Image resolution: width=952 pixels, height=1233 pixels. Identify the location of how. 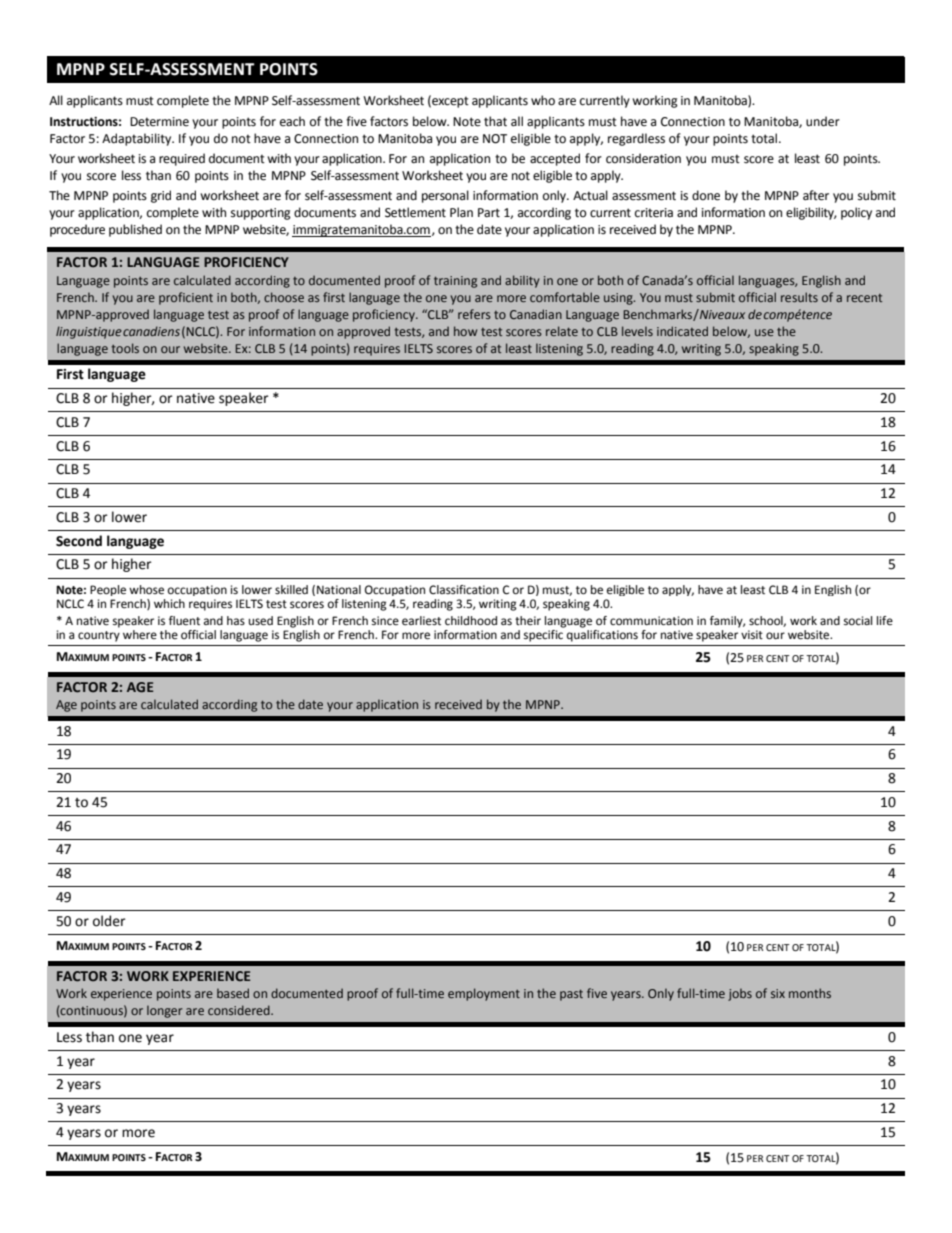
(465, 331).
